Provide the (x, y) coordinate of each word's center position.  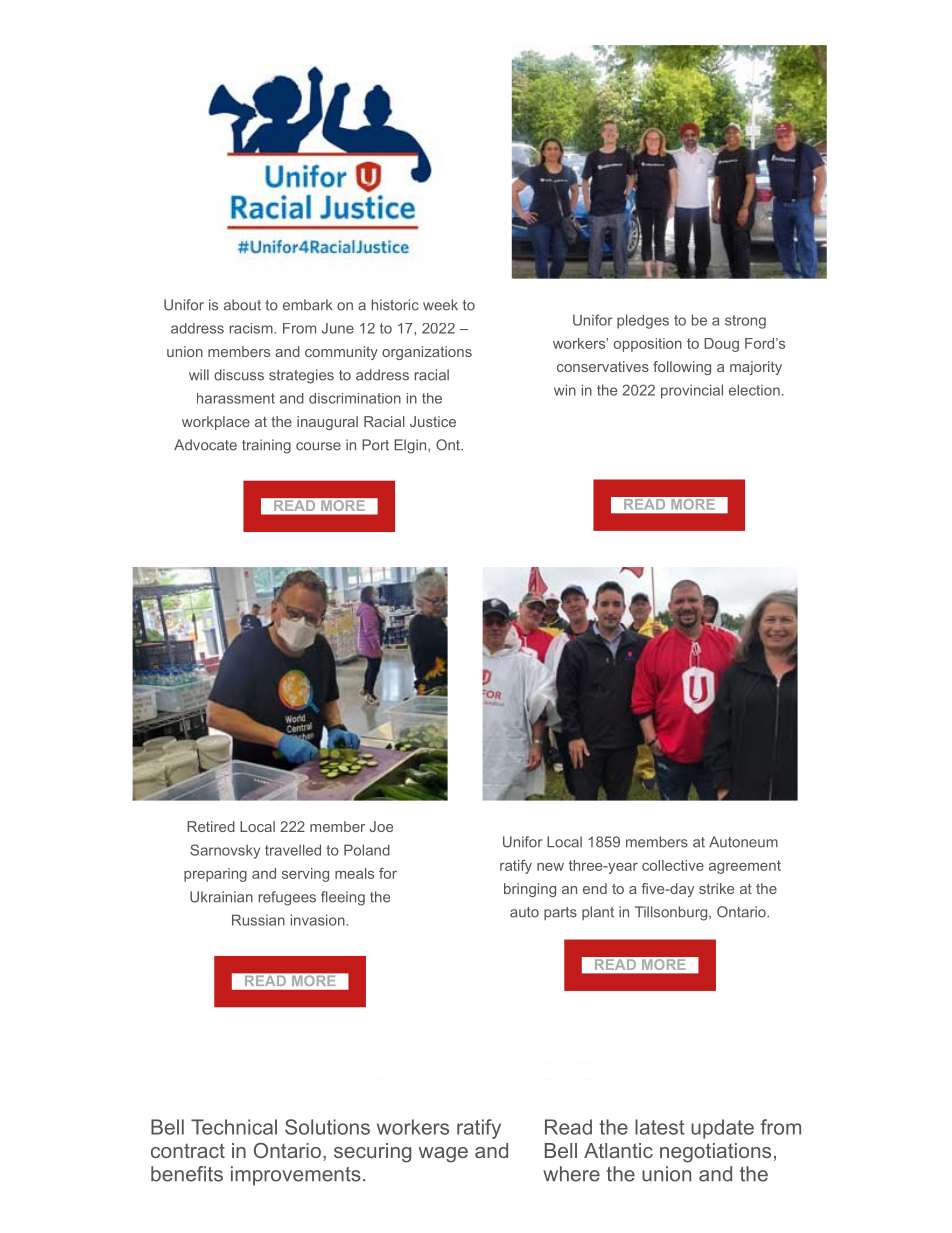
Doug (721, 345)
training (266, 446)
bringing (530, 890)
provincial (692, 391)
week (440, 305)
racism (252, 328)
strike (716, 888)
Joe (381, 826)
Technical (234, 1127)
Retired (211, 826)
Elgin (410, 446)
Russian (258, 920)
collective (673, 865)
